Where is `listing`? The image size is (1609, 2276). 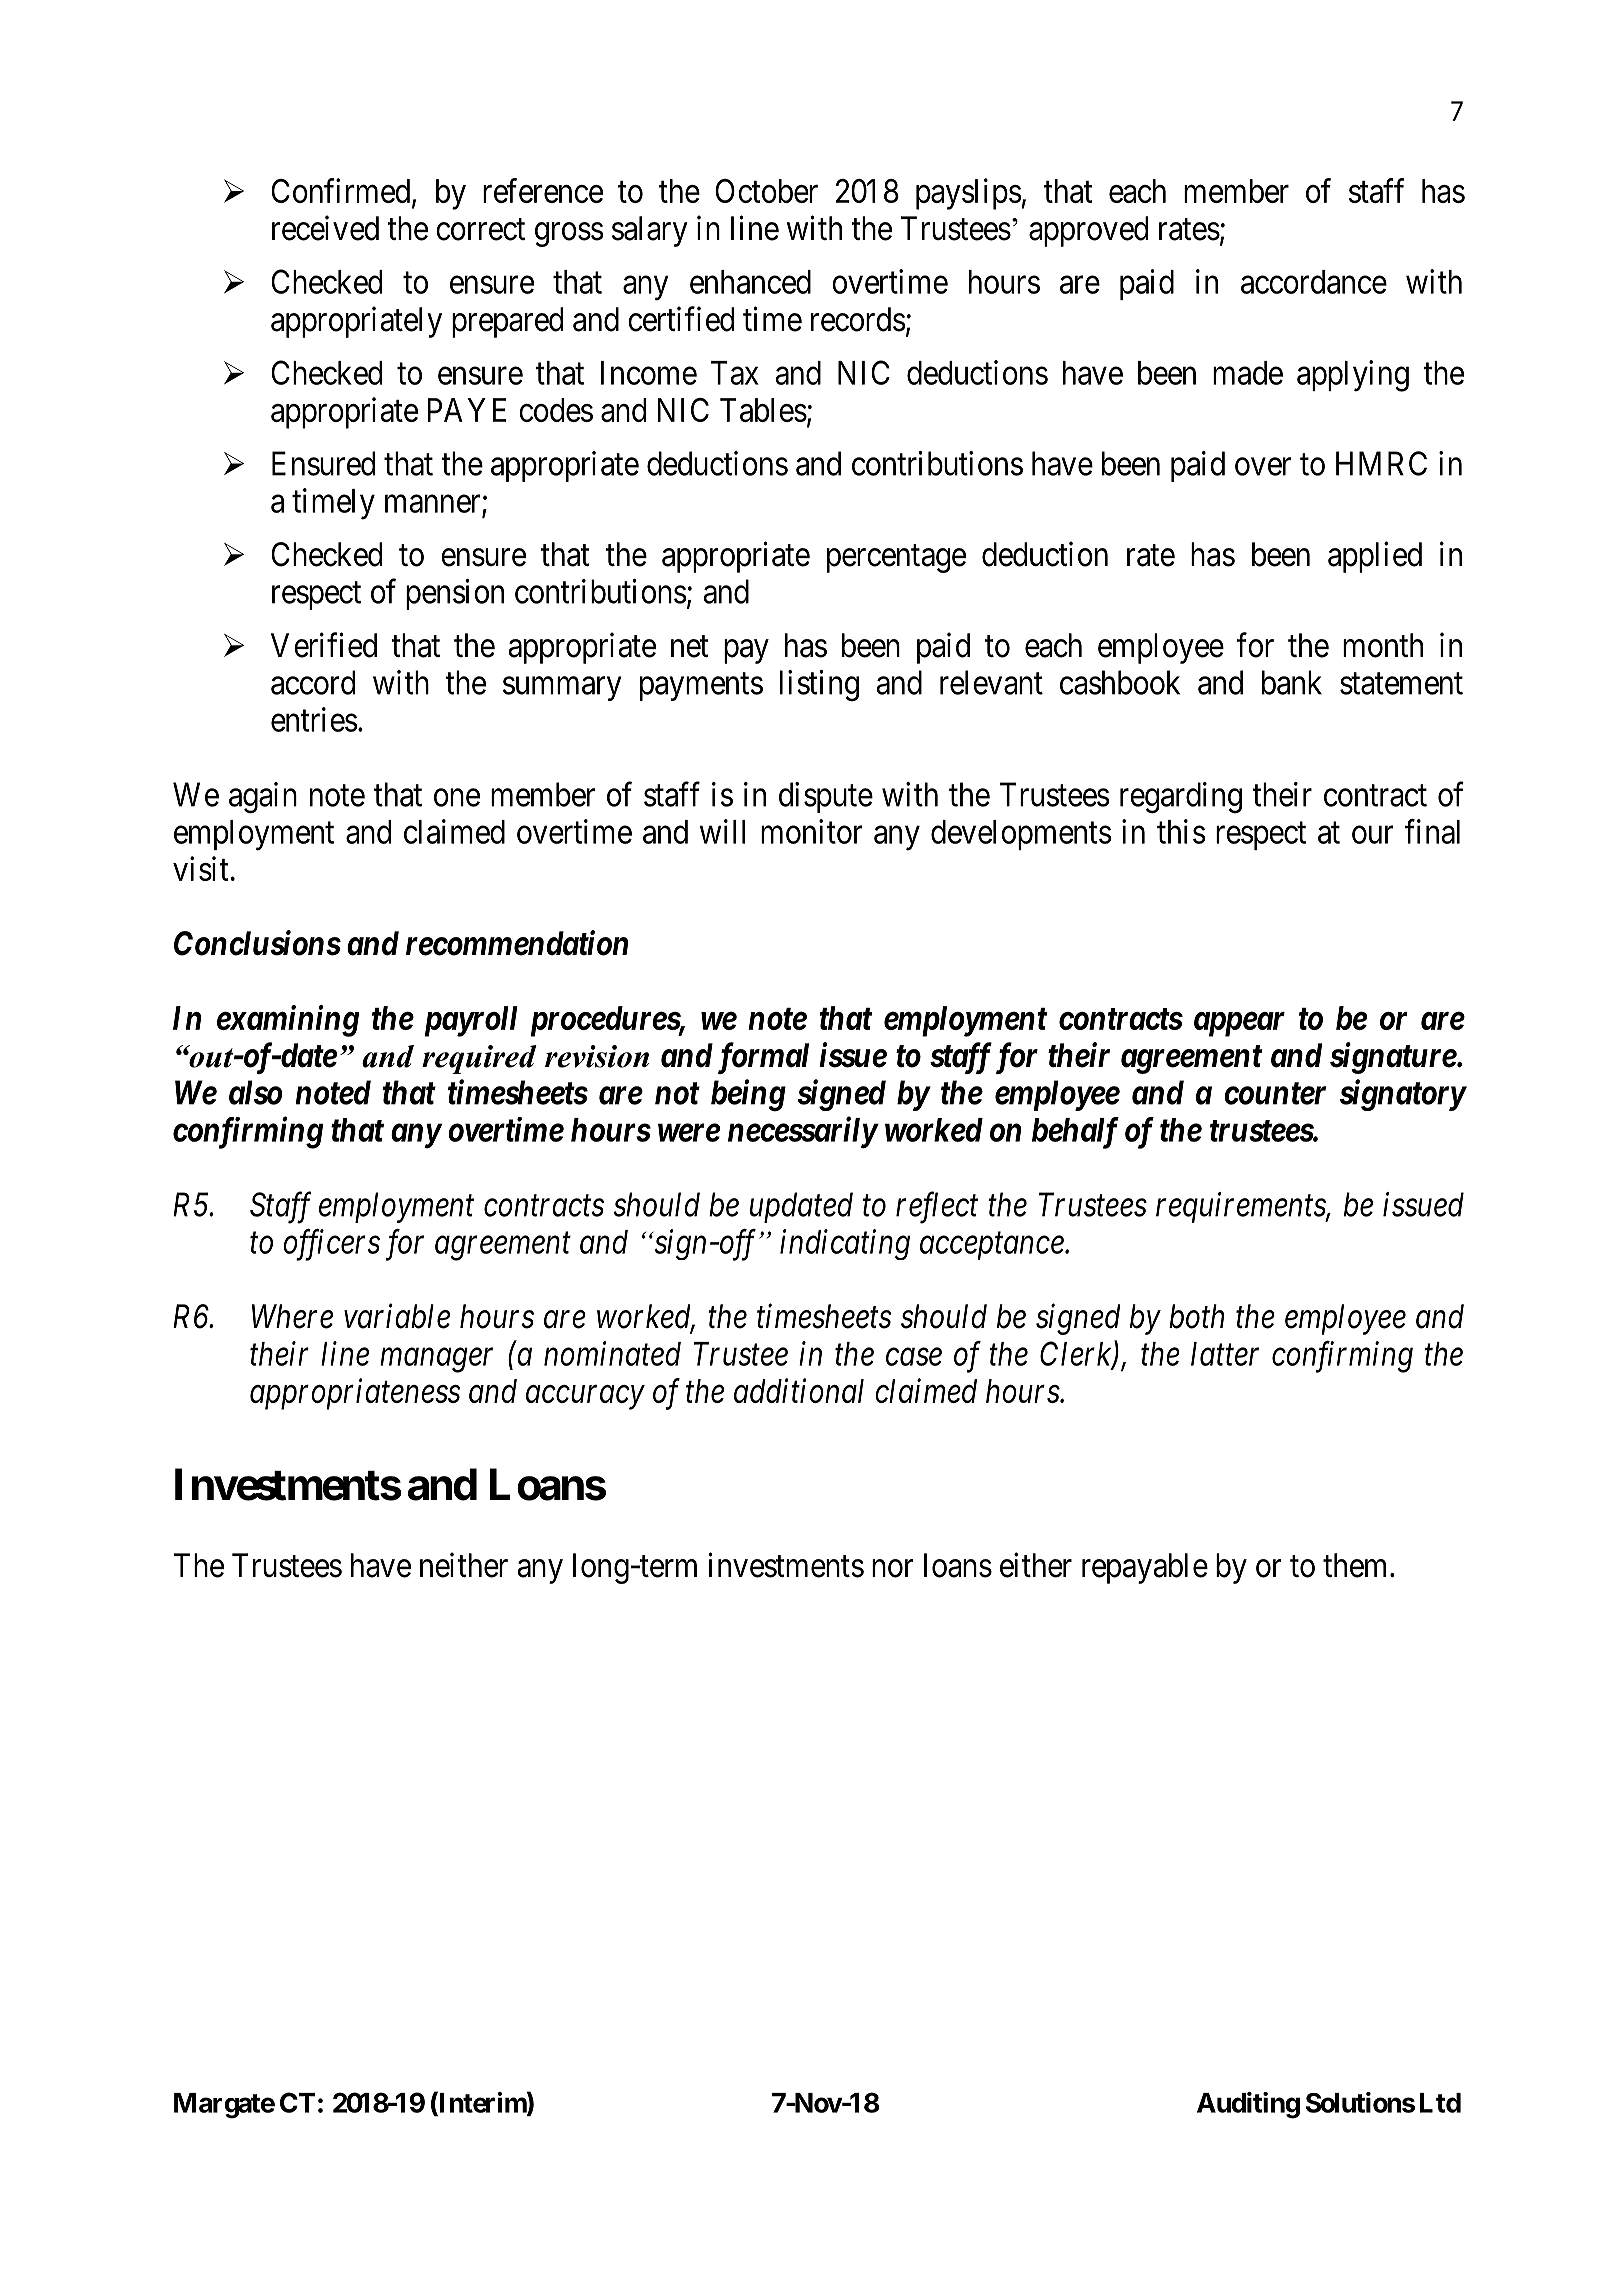 listing is located at coordinates (819, 686).
